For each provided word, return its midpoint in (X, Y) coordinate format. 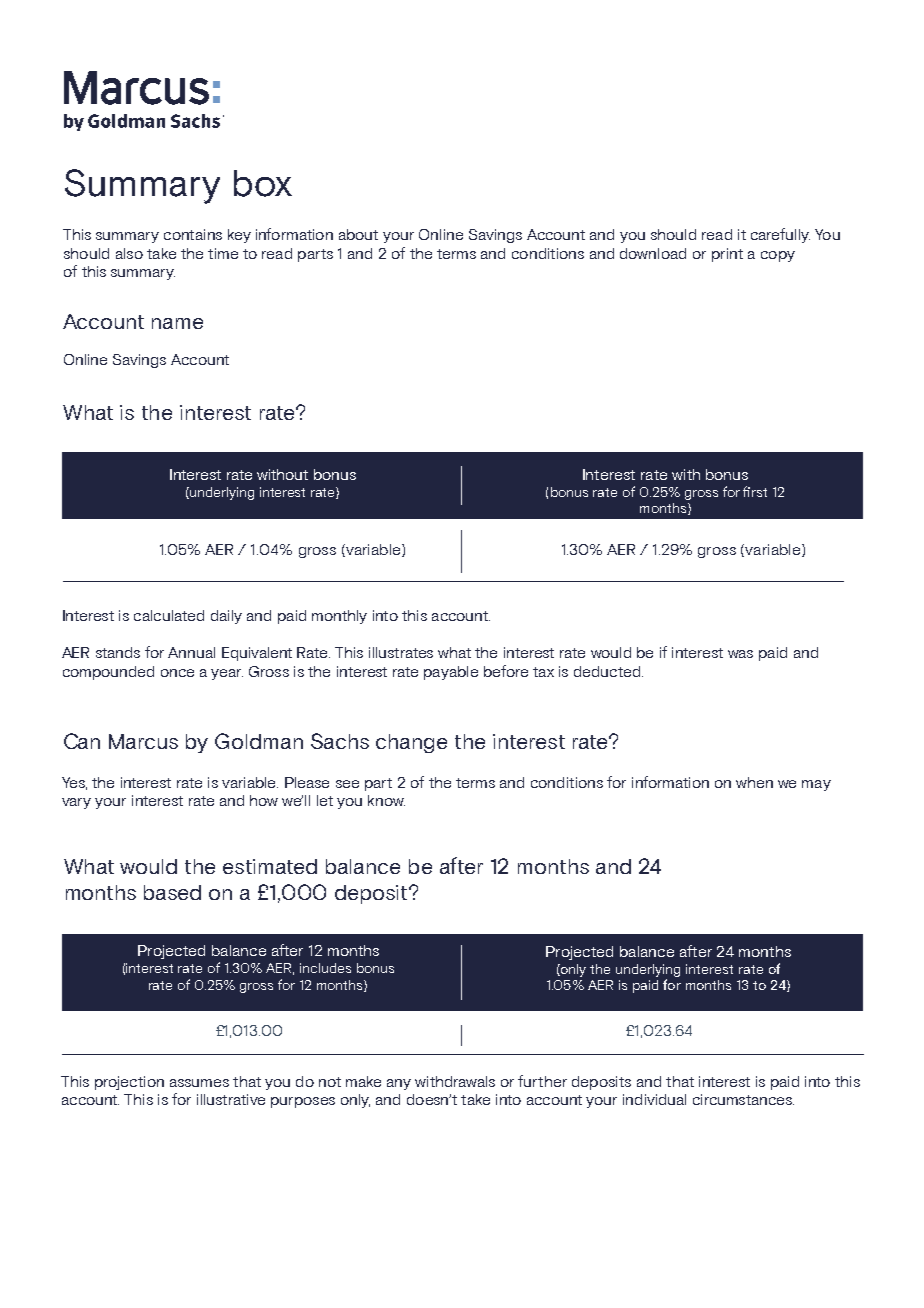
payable (451, 673)
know (386, 800)
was (740, 654)
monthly (339, 617)
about (358, 234)
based (172, 892)
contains (193, 234)
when (754, 782)
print (727, 255)
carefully (780, 235)
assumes (199, 1083)
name (177, 323)
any (399, 1084)
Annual (191, 652)
